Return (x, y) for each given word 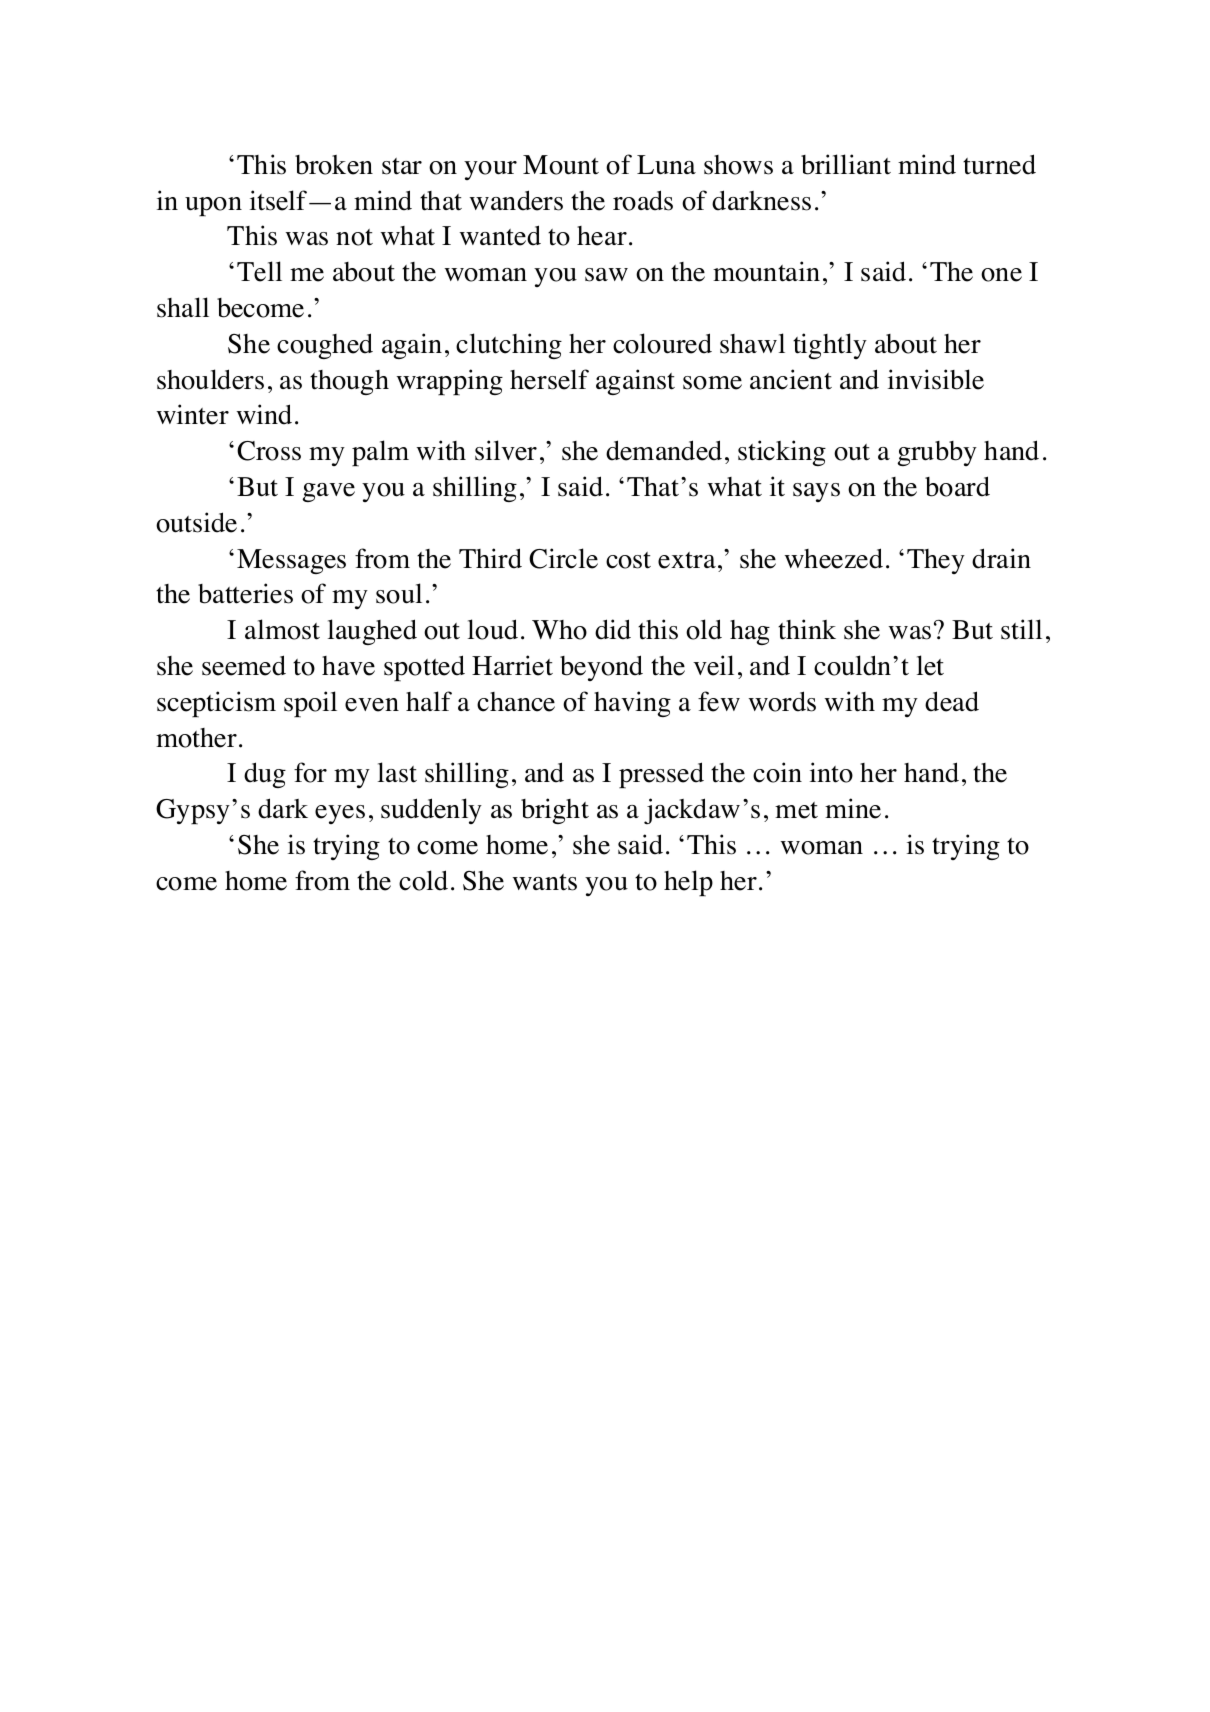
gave (328, 492)
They (936, 561)
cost (628, 560)
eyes (340, 814)
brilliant (846, 164)
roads (643, 200)
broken (334, 165)
